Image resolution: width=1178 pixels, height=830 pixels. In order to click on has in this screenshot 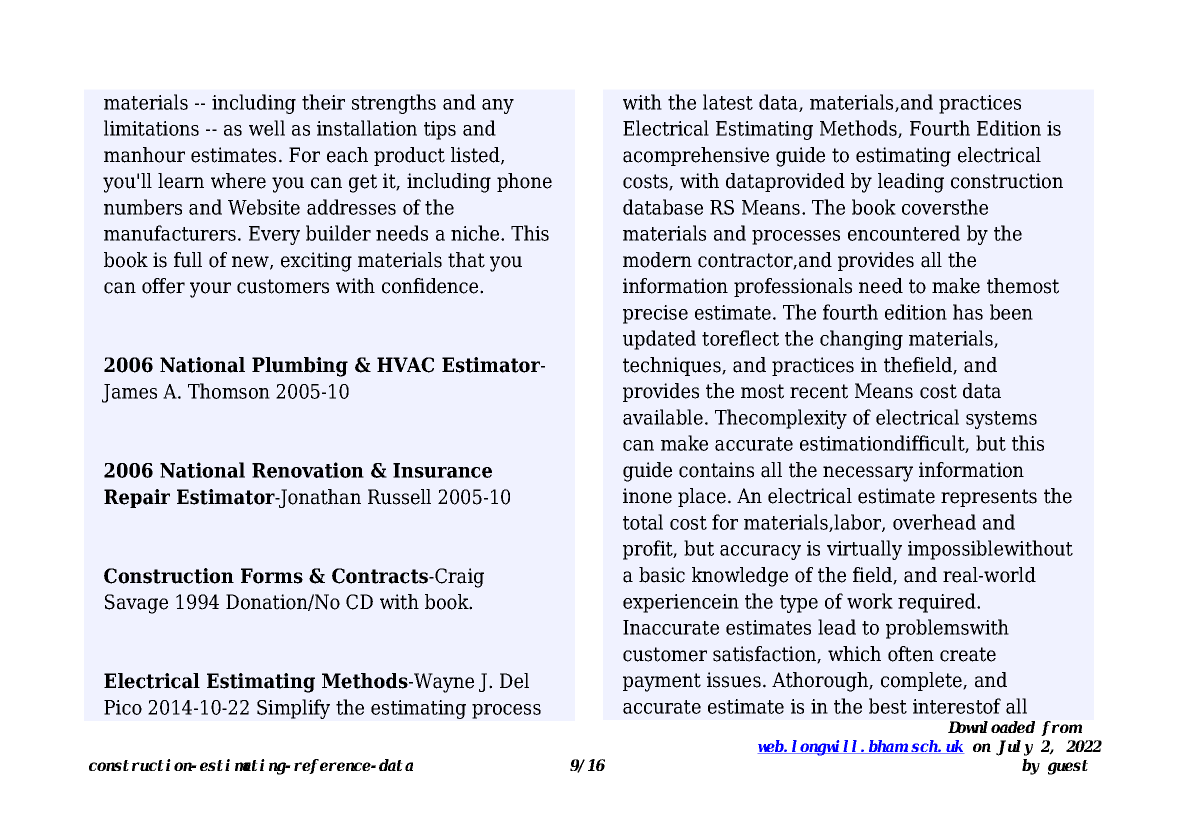, I will do `click(968, 312)`.
